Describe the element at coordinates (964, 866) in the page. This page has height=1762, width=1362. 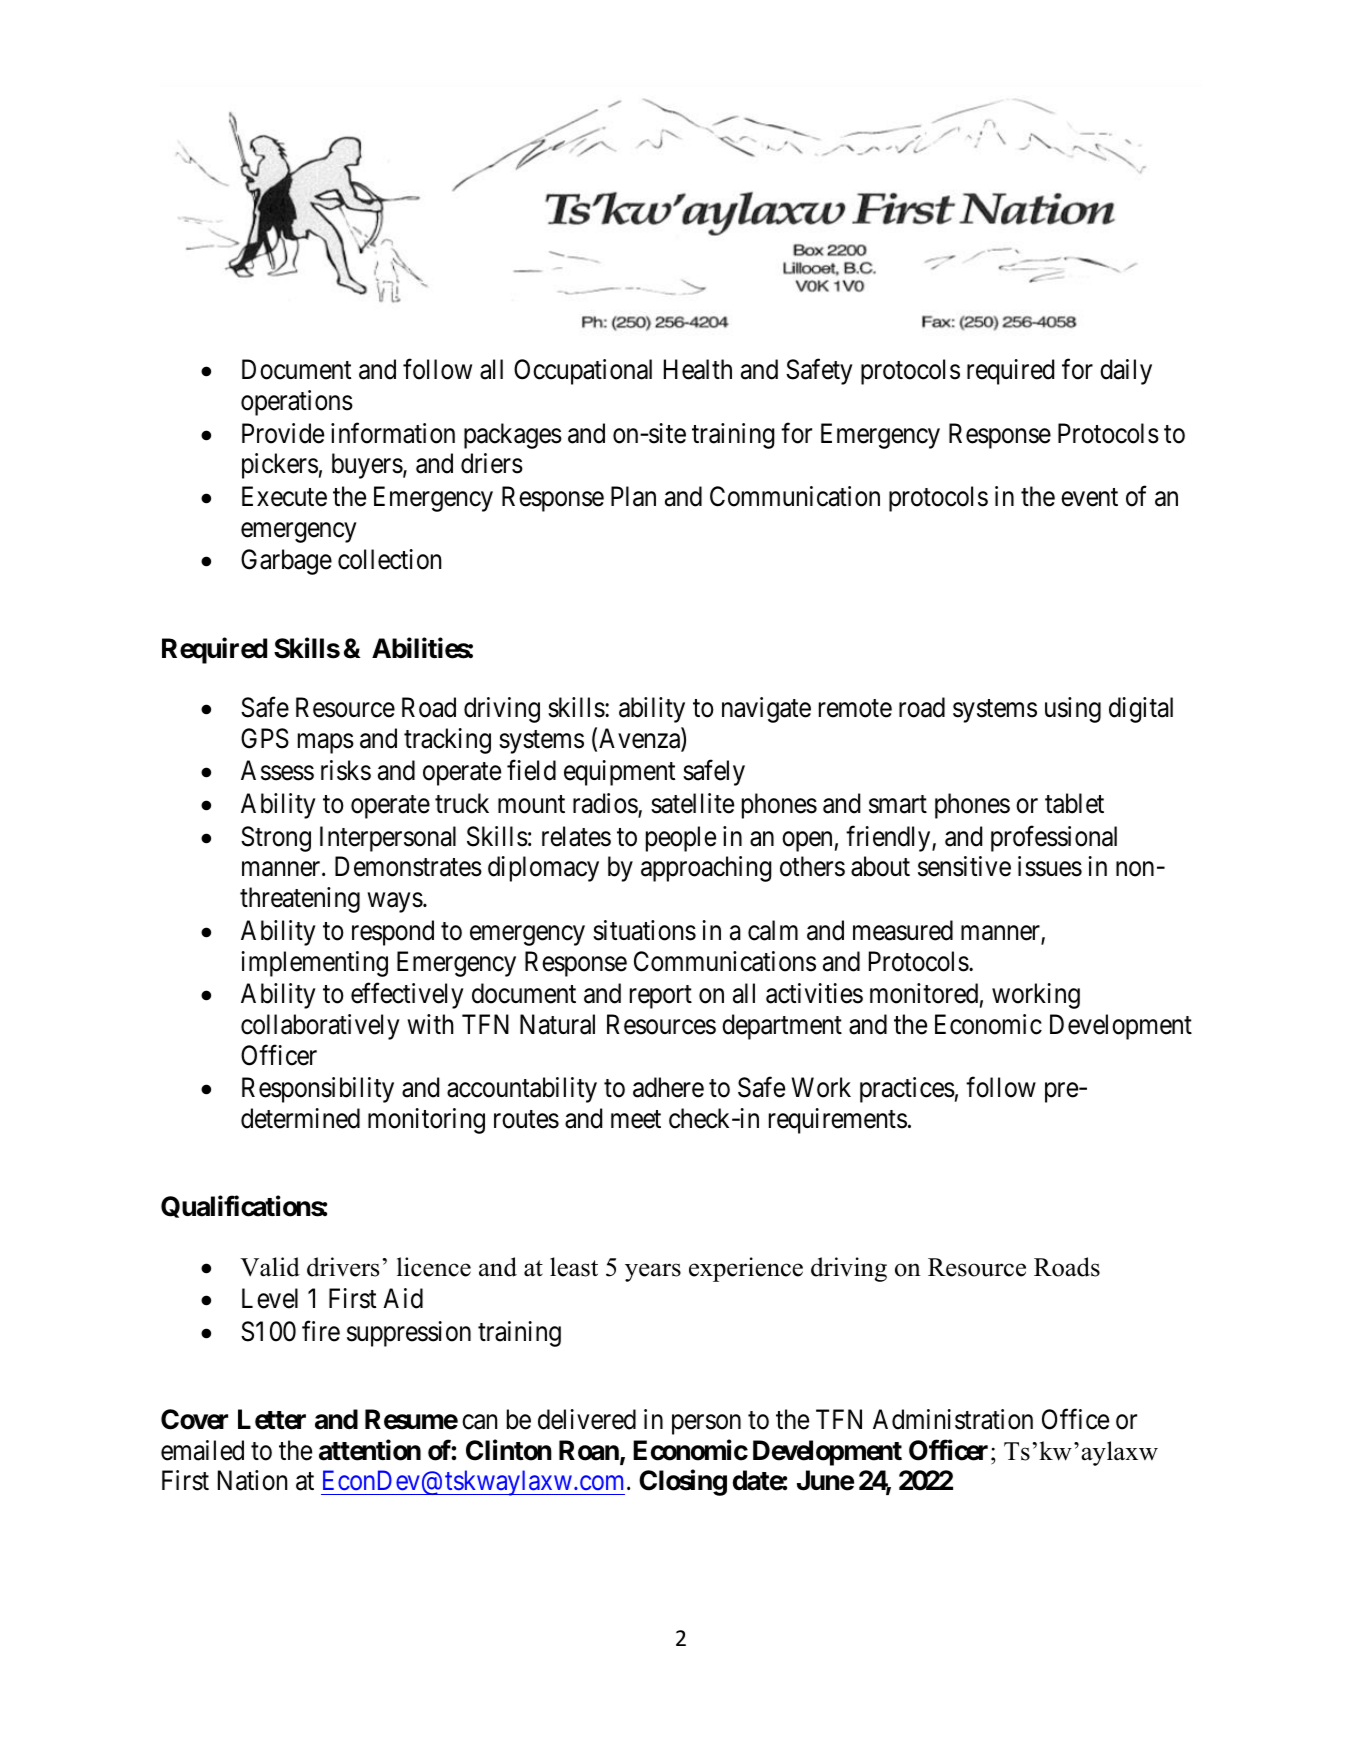
I see `sensitive` at that location.
